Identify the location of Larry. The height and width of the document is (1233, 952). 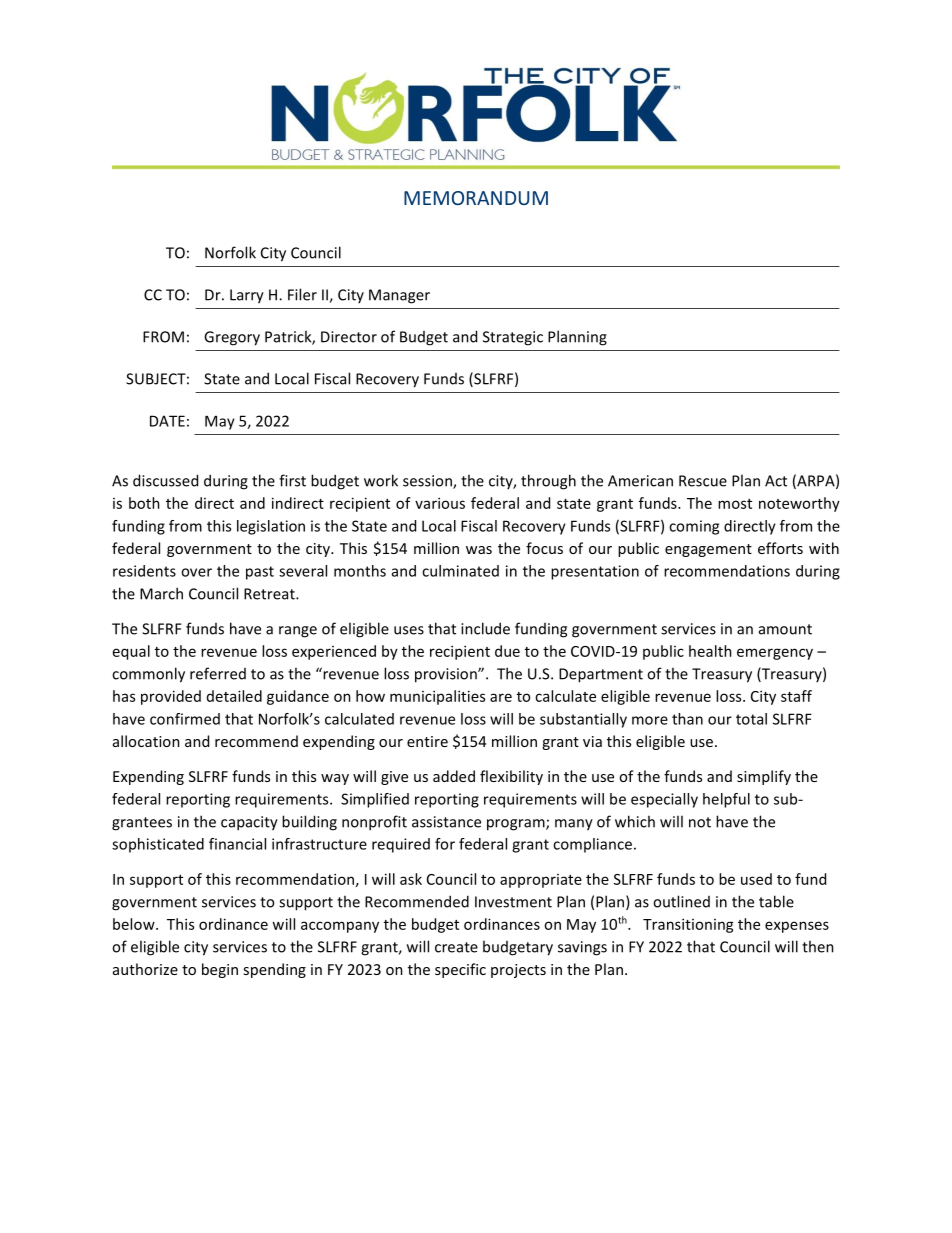
(247, 296).
